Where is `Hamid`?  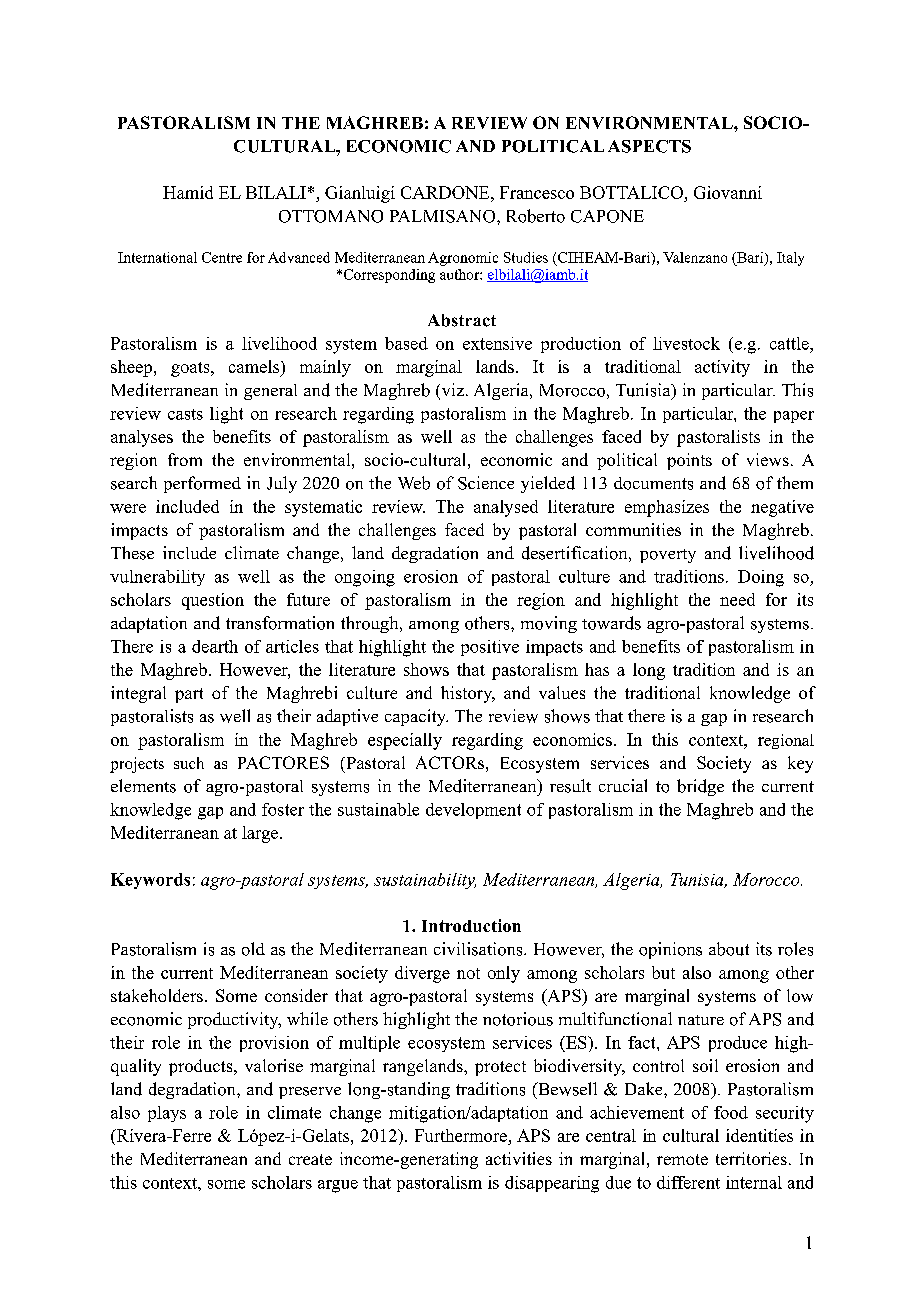 Hamid is located at coordinates (188, 192).
